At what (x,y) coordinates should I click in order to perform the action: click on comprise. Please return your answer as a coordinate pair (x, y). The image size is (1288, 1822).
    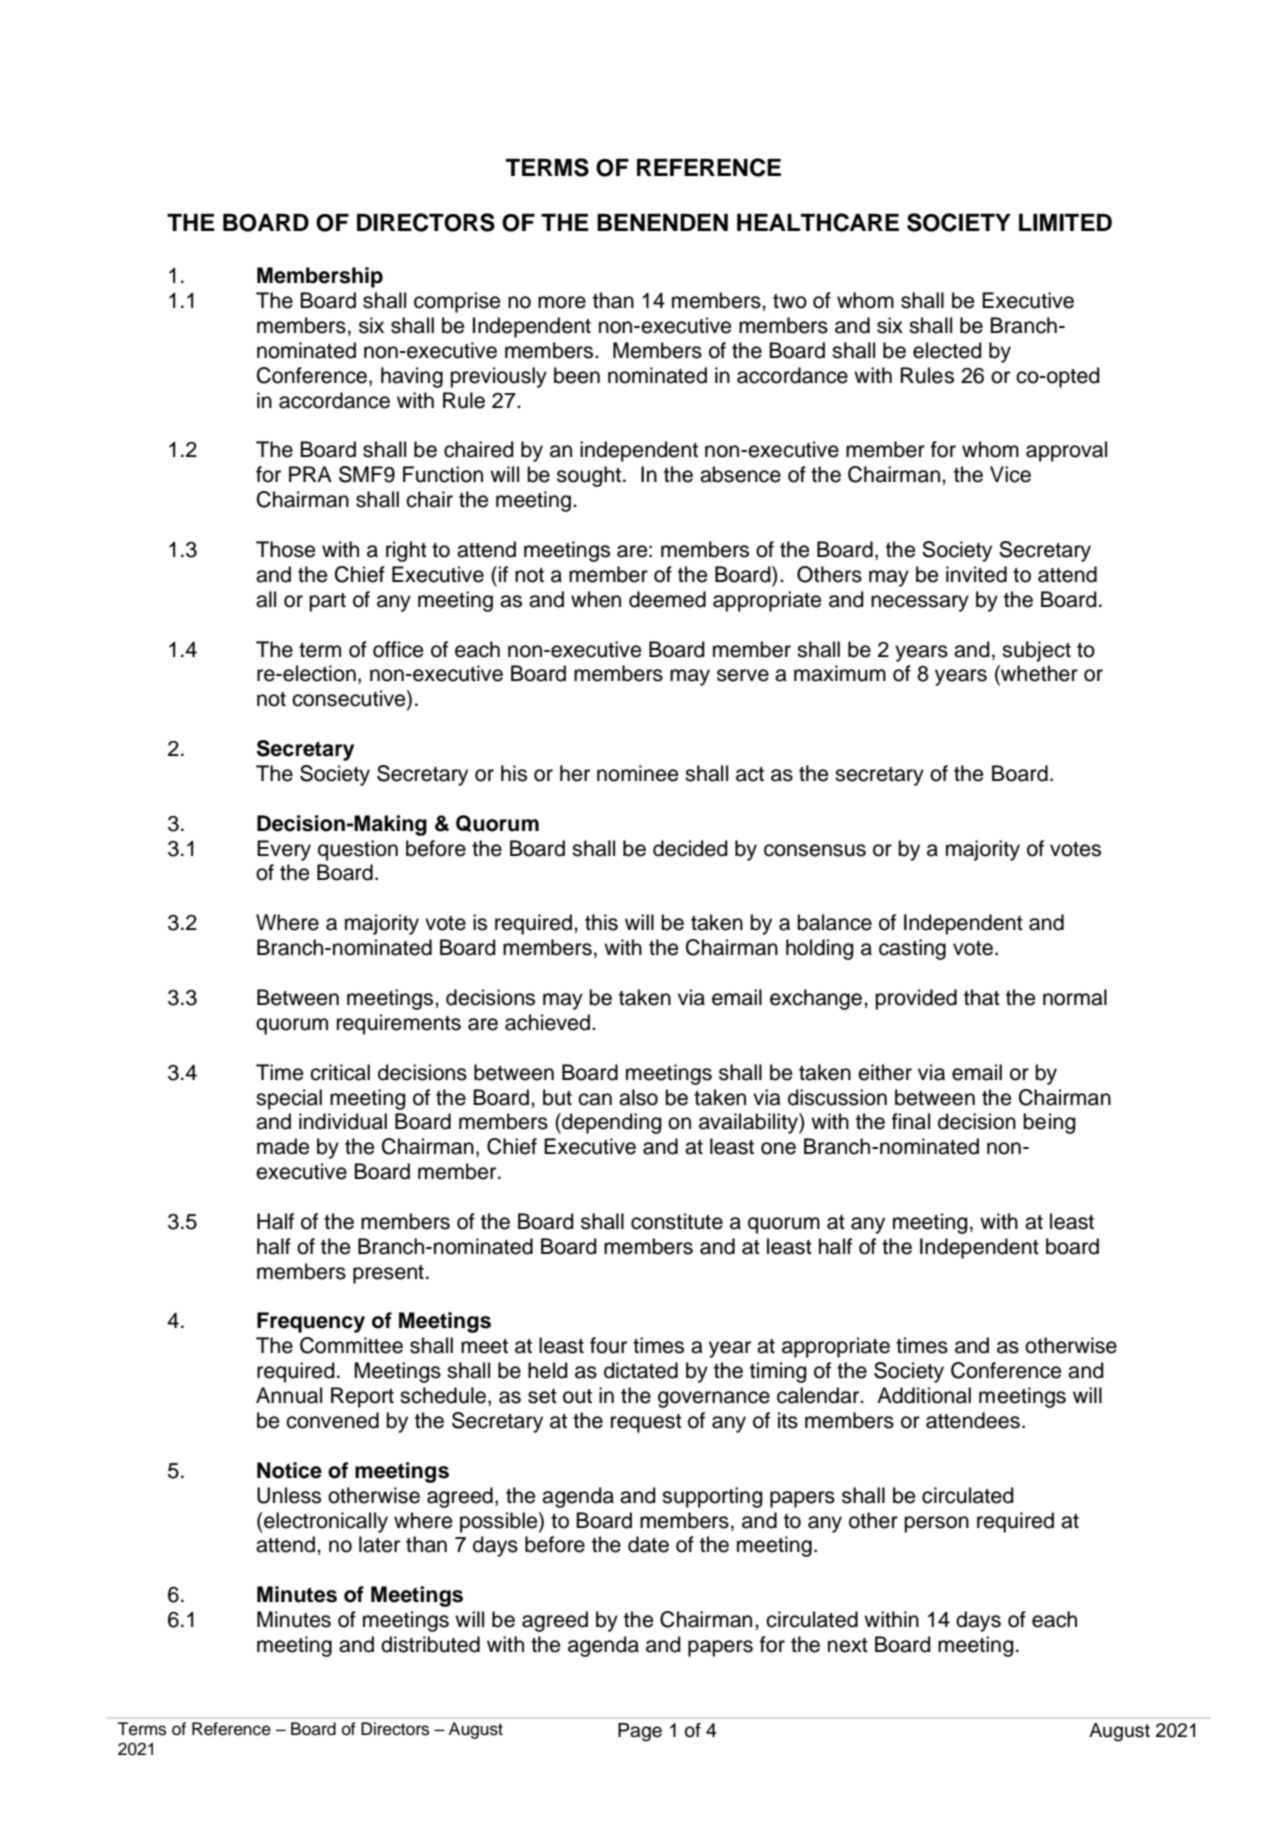
    Looking at the image, I should click on (457, 302).
